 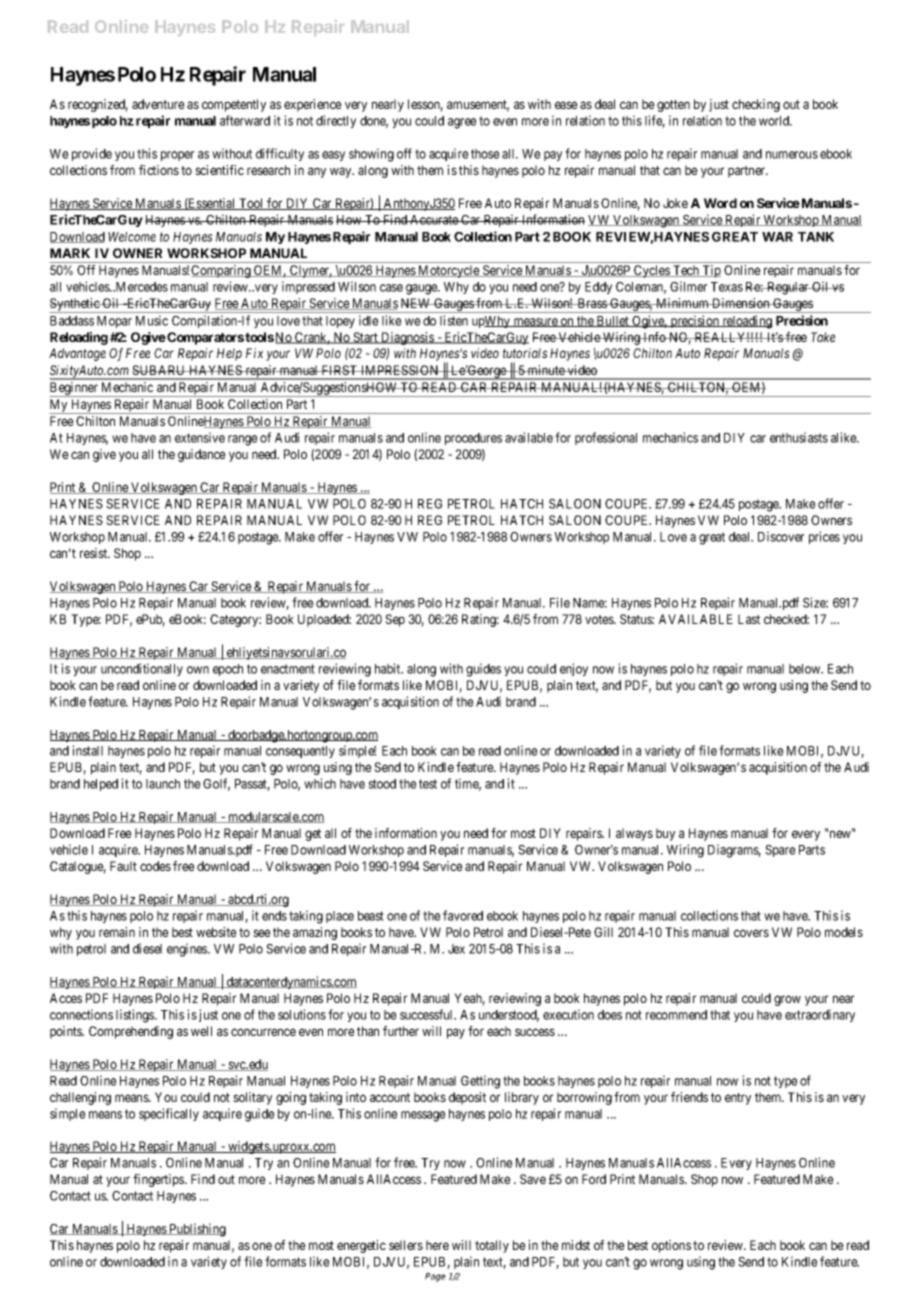 What do you see at coordinates (196, 1230) in the page?
I see `Publishing` at bounding box center [196, 1230].
